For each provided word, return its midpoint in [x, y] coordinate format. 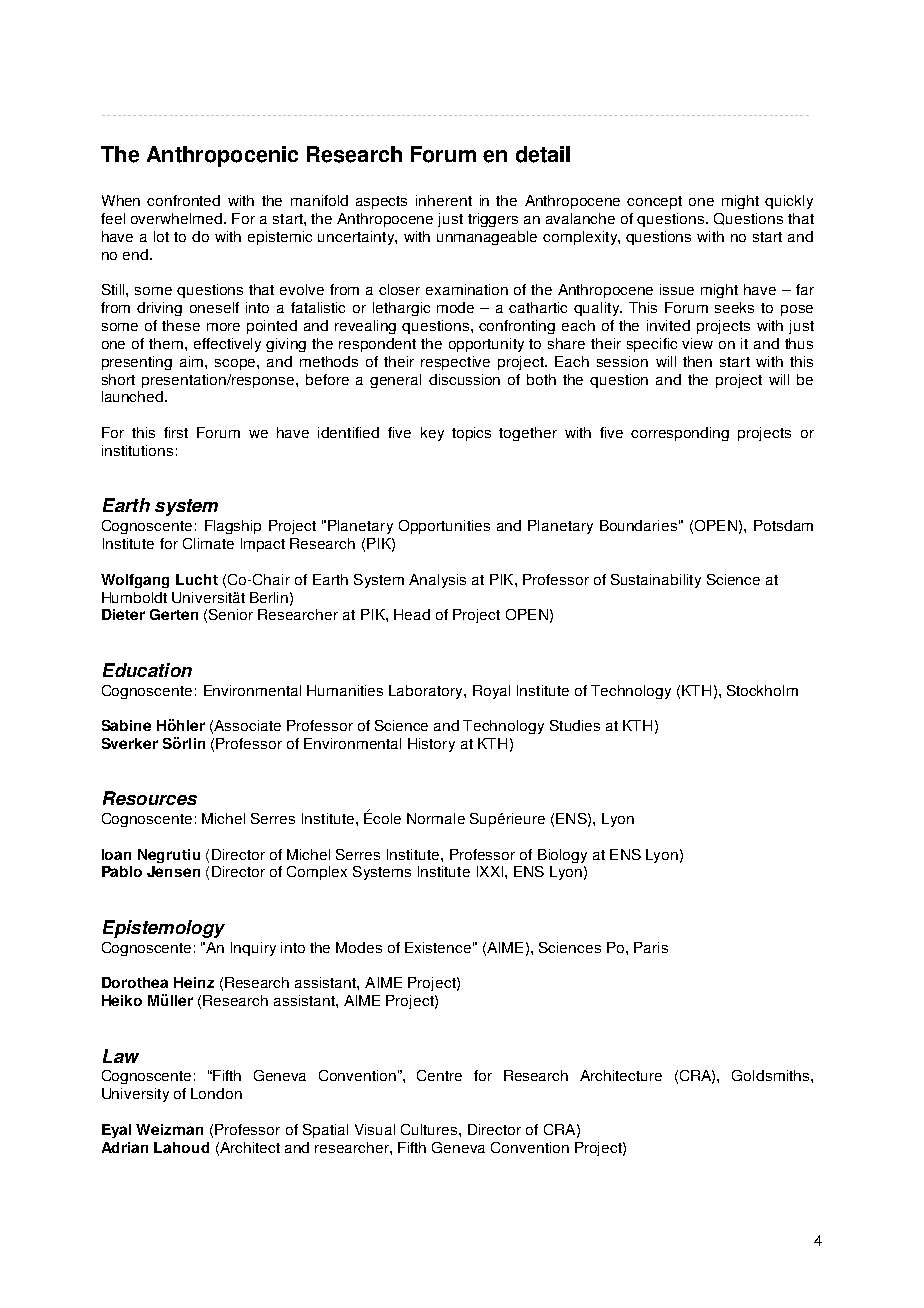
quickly [789, 202]
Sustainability [656, 581]
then [697, 361]
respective [455, 363]
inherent [444, 200]
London [216, 1093]
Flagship [233, 527]
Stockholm [762, 690]
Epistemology [164, 929]
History [431, 745]
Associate [247, 725]
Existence [438, 947]
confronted [183, 200]
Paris [651, 947]
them [167, 343]
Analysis [437, 581]
